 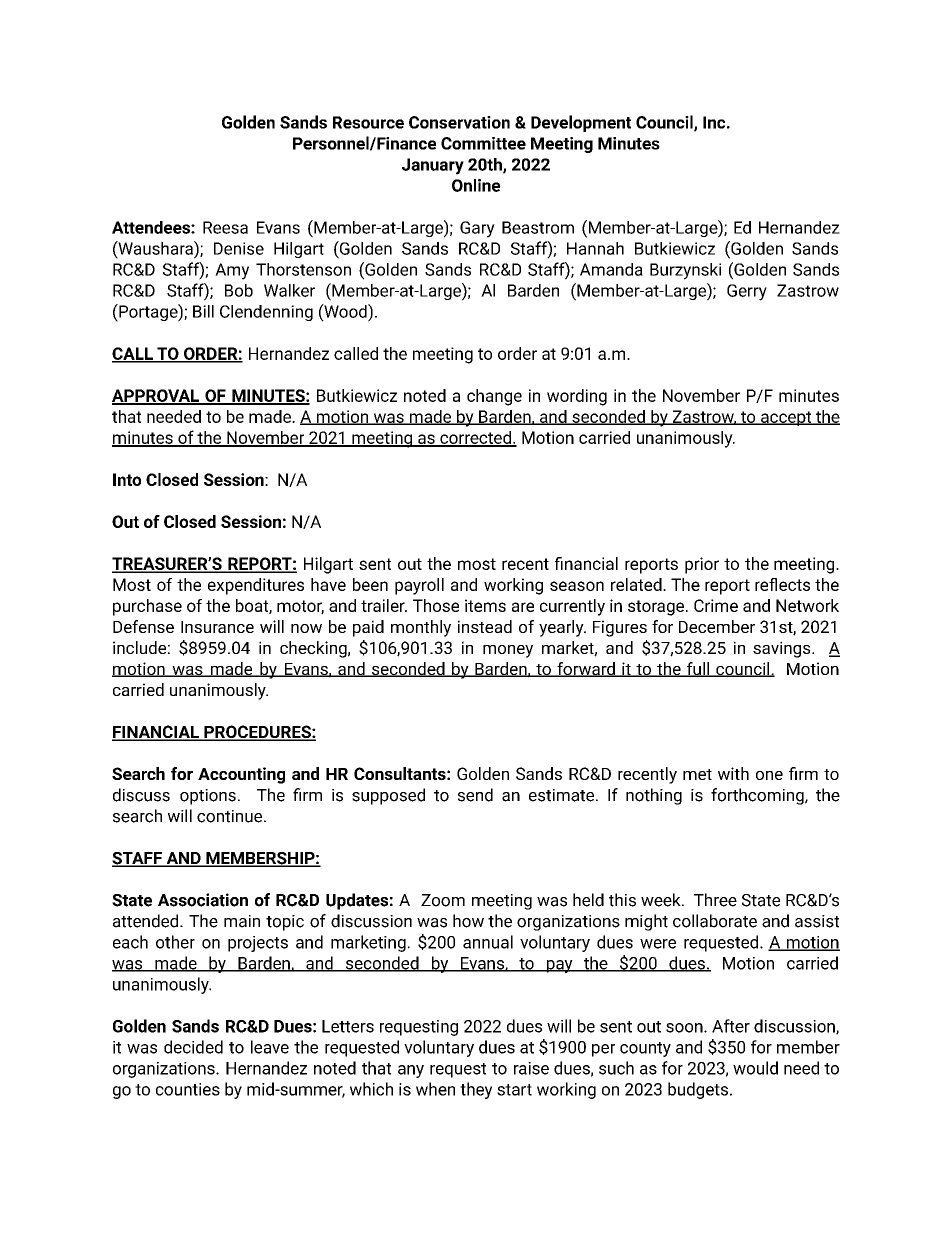 What do you see at coordinates (485, 605) in the page?
I see `items` at bounding box center [485, 605].
